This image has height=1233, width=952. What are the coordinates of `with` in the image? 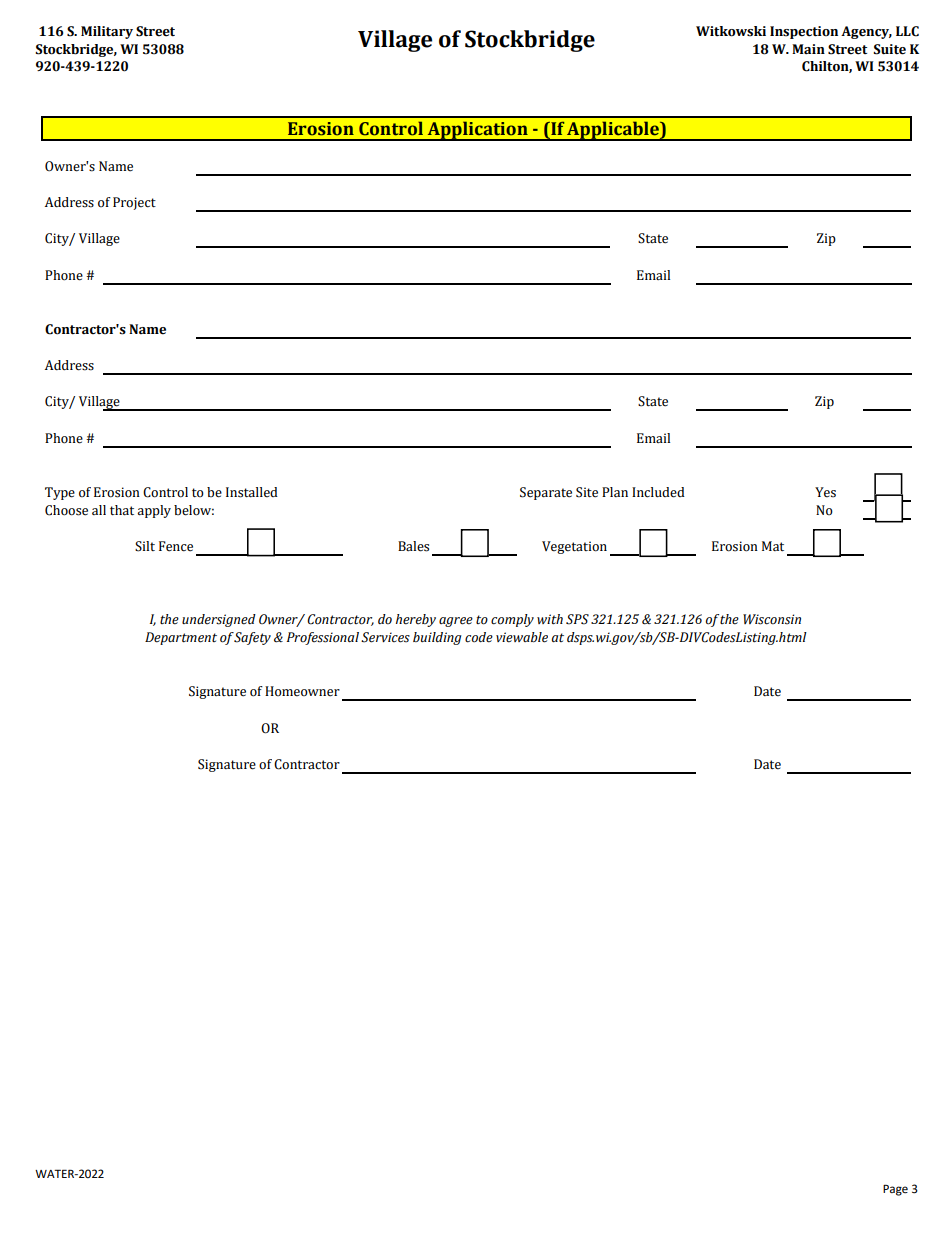 It's located at (550, 619).
